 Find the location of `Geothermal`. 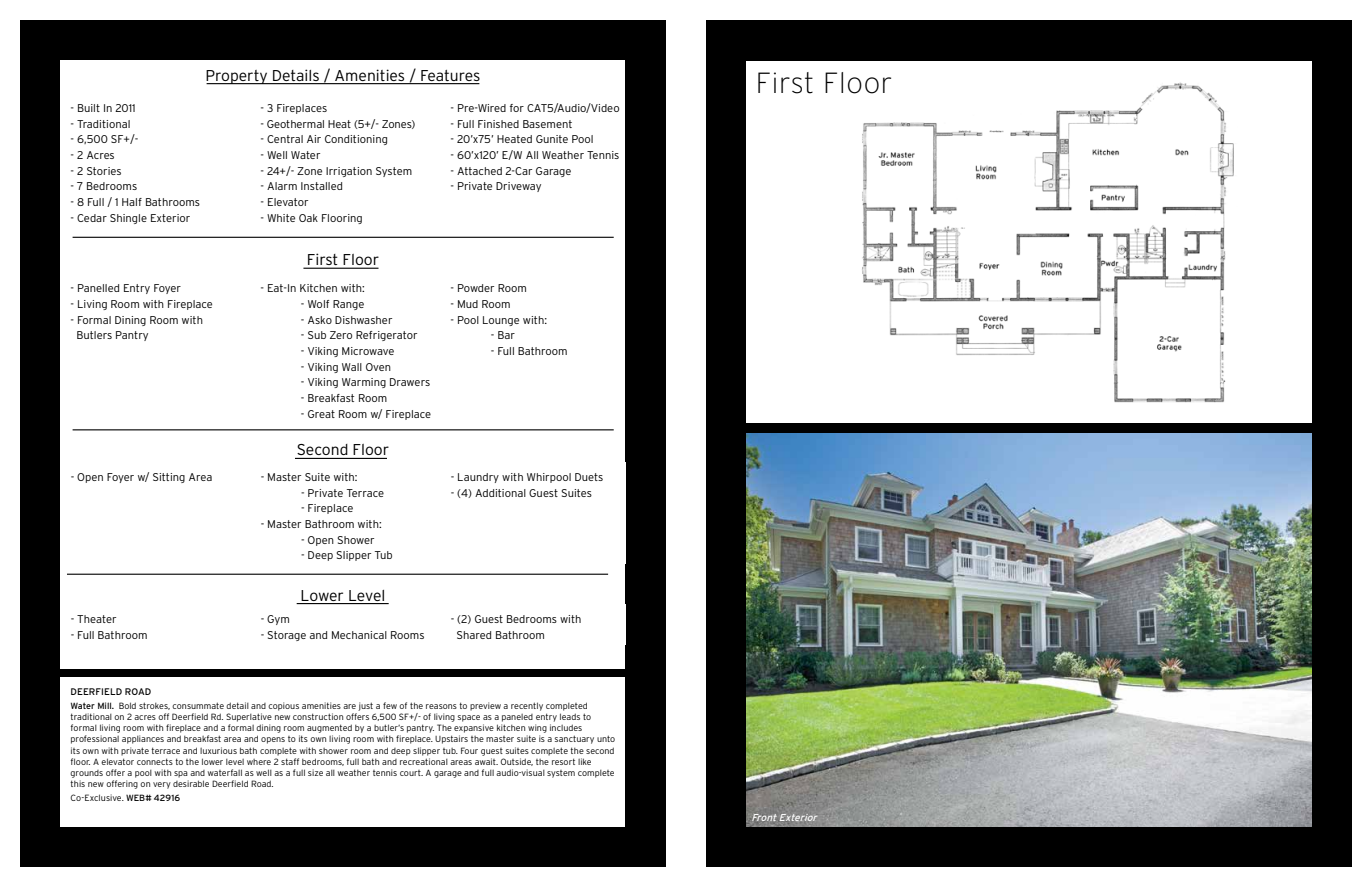

Geothermal is located at coordinates (295, 124).
